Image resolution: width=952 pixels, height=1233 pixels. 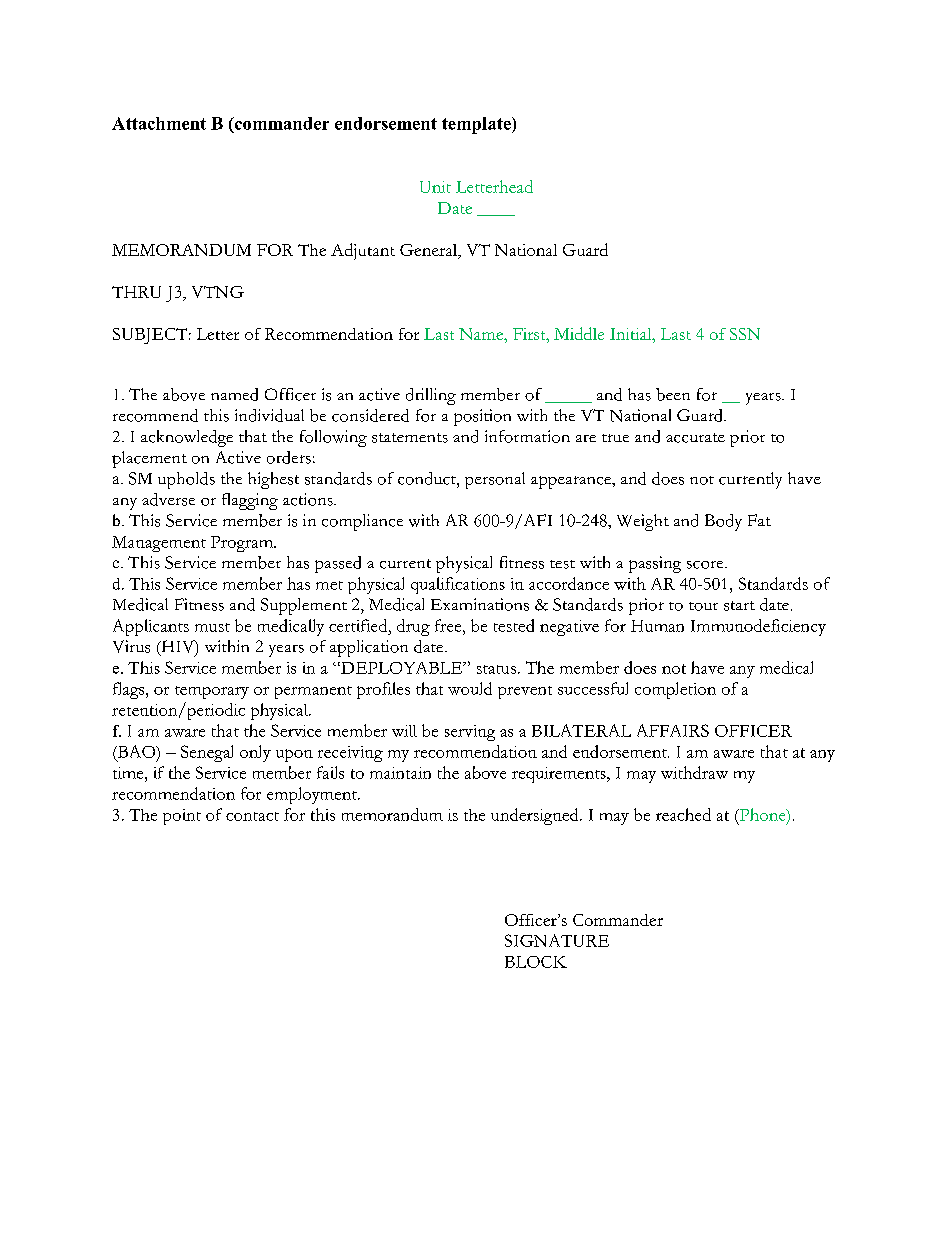 What do you see at coordinates (557, 940) in the document?
I see `SIGNATURE` at bounding box center [557, 940].
